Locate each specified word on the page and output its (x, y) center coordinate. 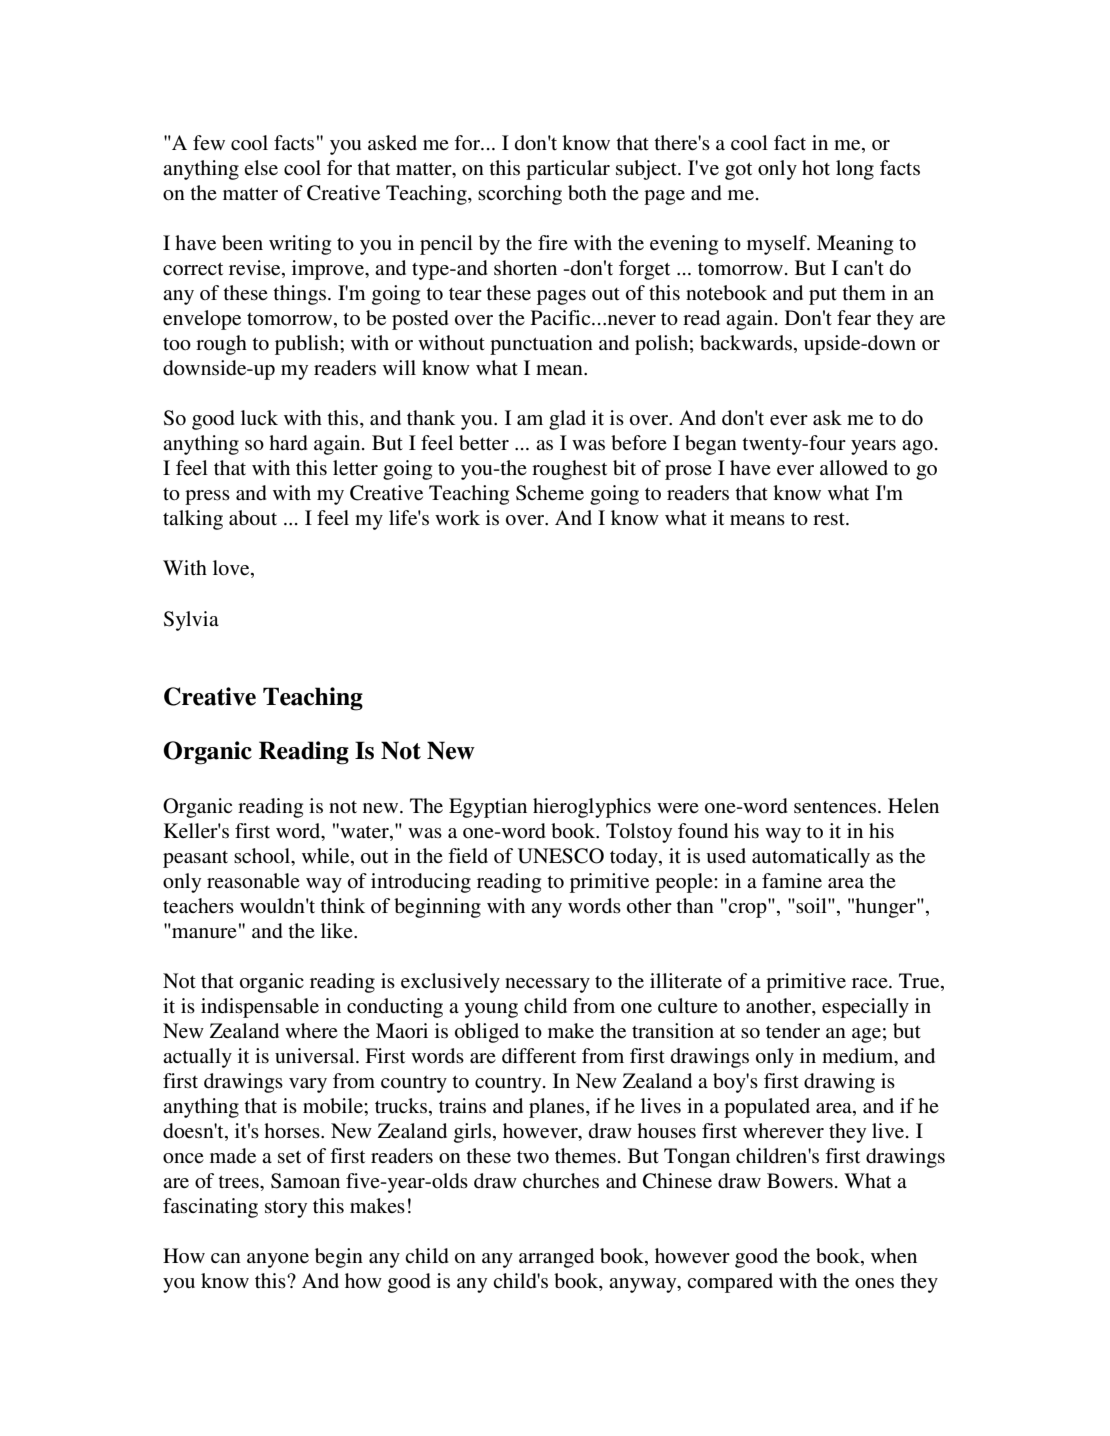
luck (259, 417)
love (232, 569)
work (457, 517)
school (263, 857)
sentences (835, 807)
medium (859, 1057)
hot (816, 167)
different (539, 1056)
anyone (278, 1260)
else (261, 168)
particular (568, 170)
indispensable (260, 1008)
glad (567, 420)
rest (830, 519)
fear (854, 317)
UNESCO (561, 856)
